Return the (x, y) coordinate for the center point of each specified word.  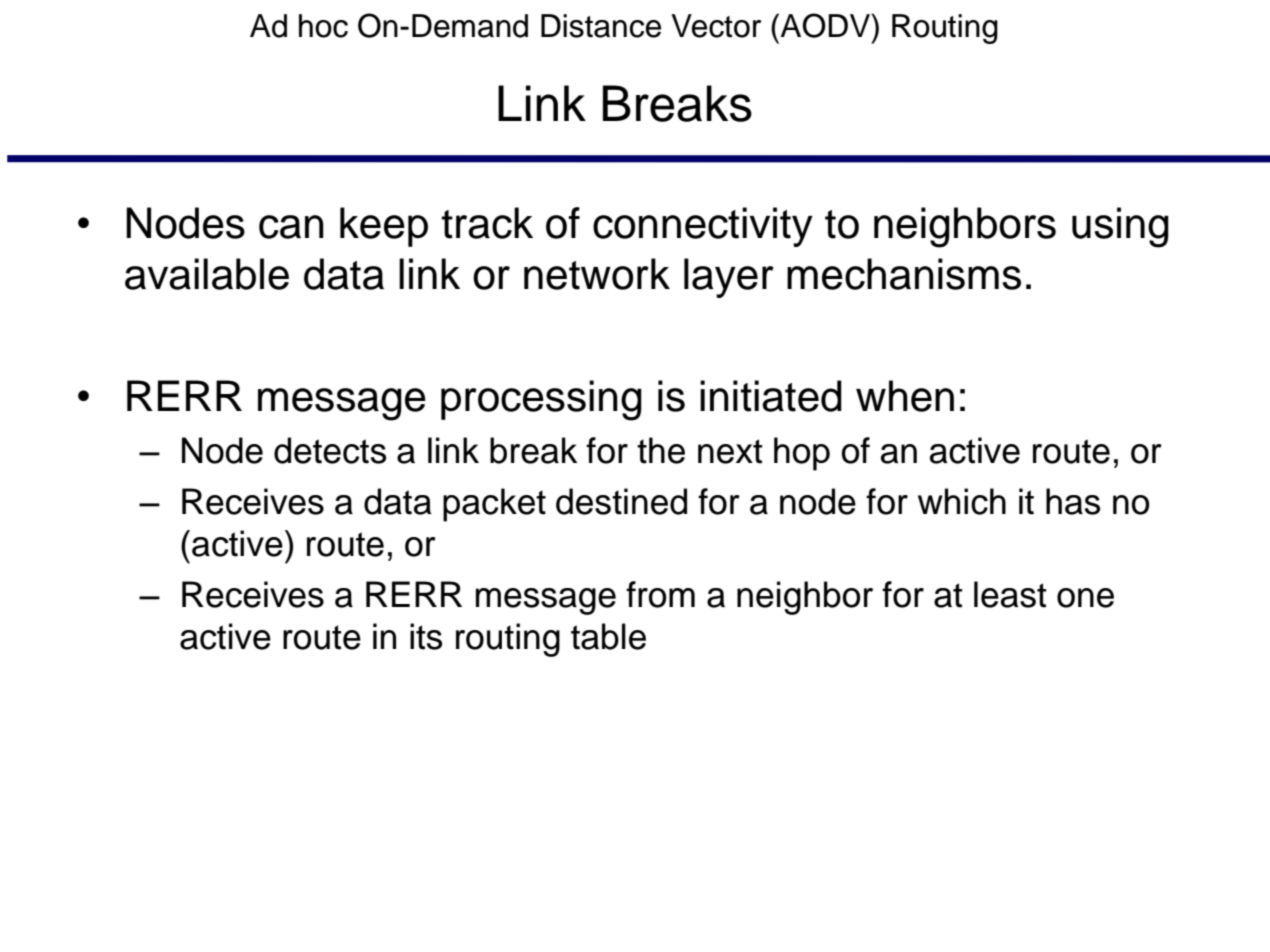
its (426, 636)
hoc (323, 26)
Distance (601, 26)
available (207, 274)
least (1010, 594)
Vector (716, 26)
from (660, 594)
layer (729, 278)
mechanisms (904, 274)
